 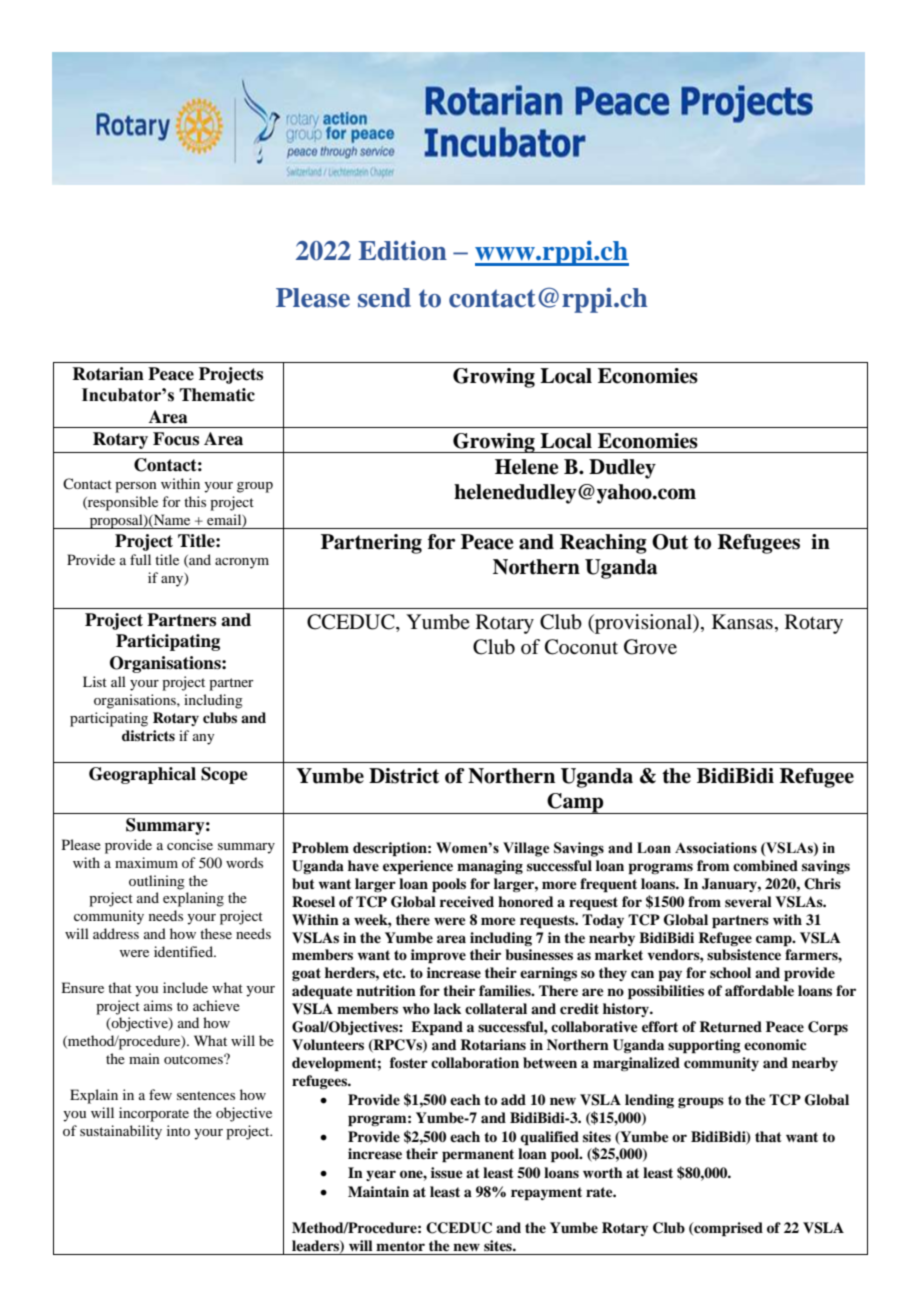 What do you see at coordinates (403, 251) in the document?
I see `Edition` at bounding box center [403, 251].
